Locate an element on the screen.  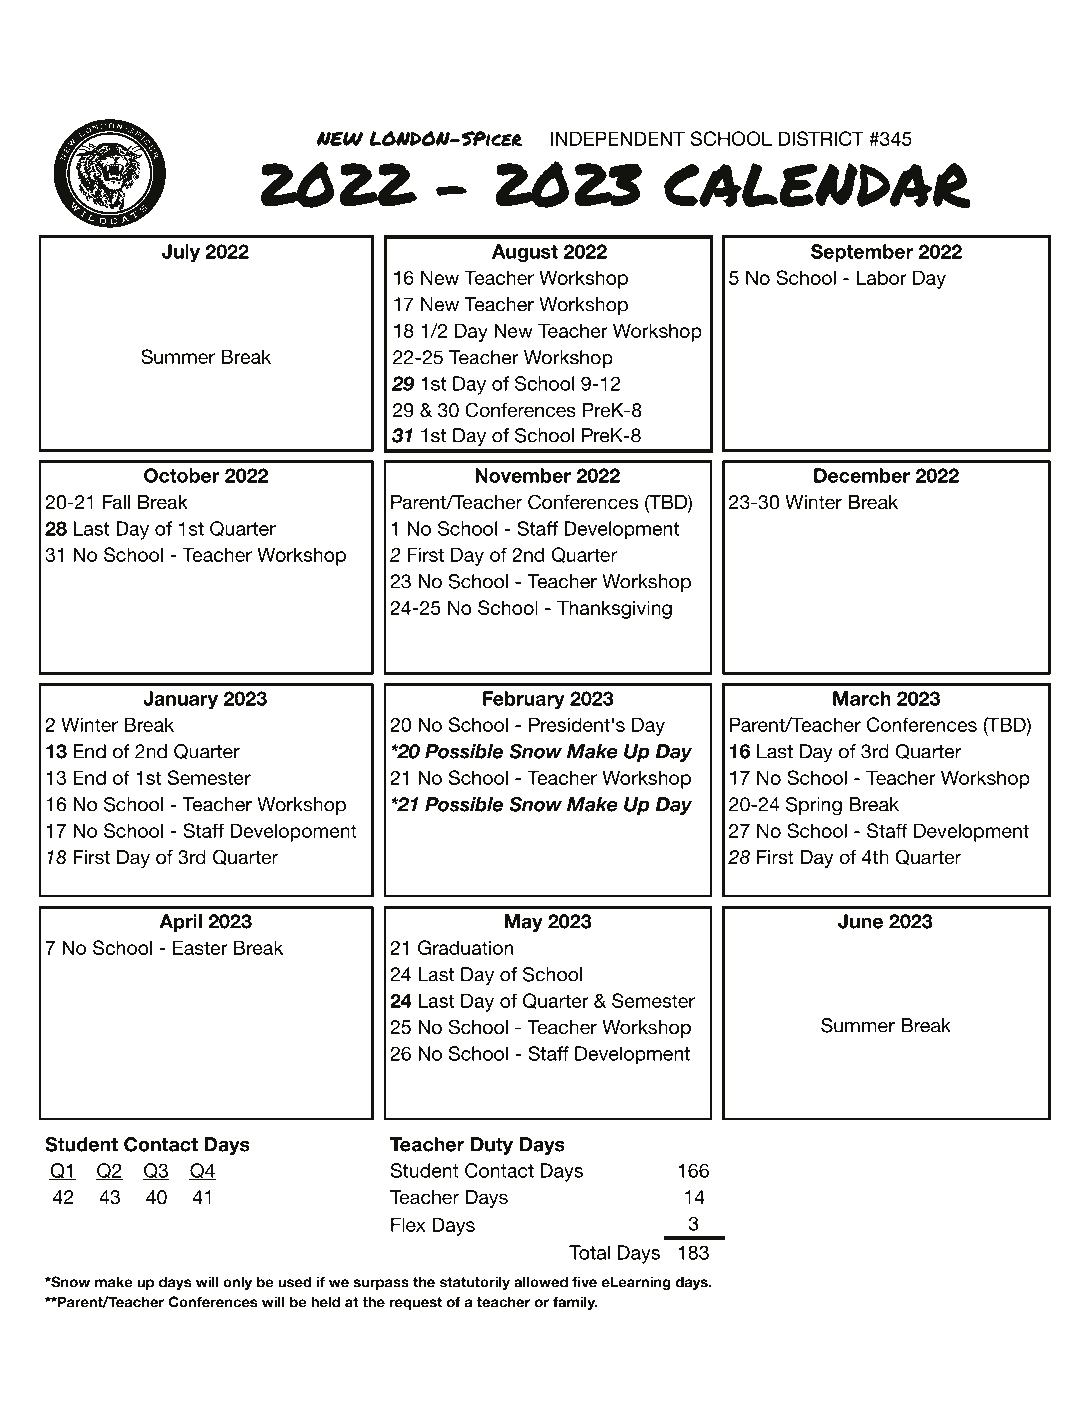
June is located at coordinates (860, 921).
